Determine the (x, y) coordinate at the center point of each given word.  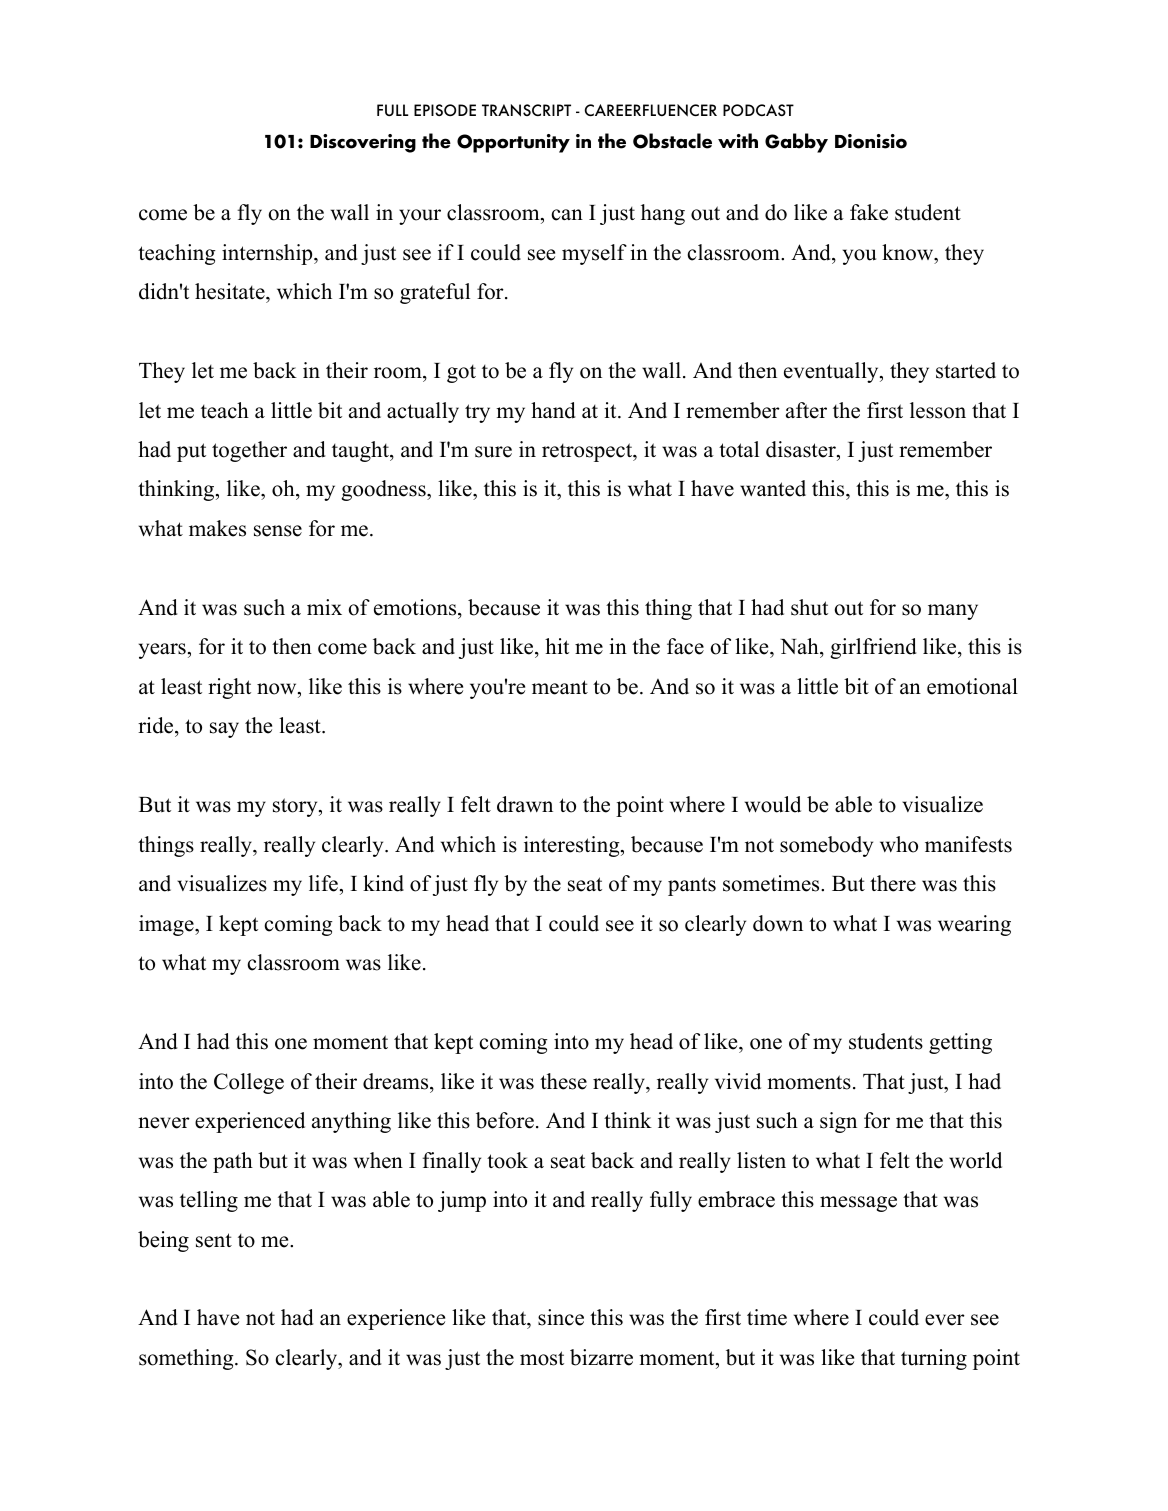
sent (214, 1240)
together (249, 451)
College (249, 1083)
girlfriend (873, 648)
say (224, 730)
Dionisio (871, 141)
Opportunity (513, 143)
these (563, 1081)
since (561, 1317)
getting (960, 1043)
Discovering (363, 143)
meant (560, 687)
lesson (938, 410)
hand (553, 410)
